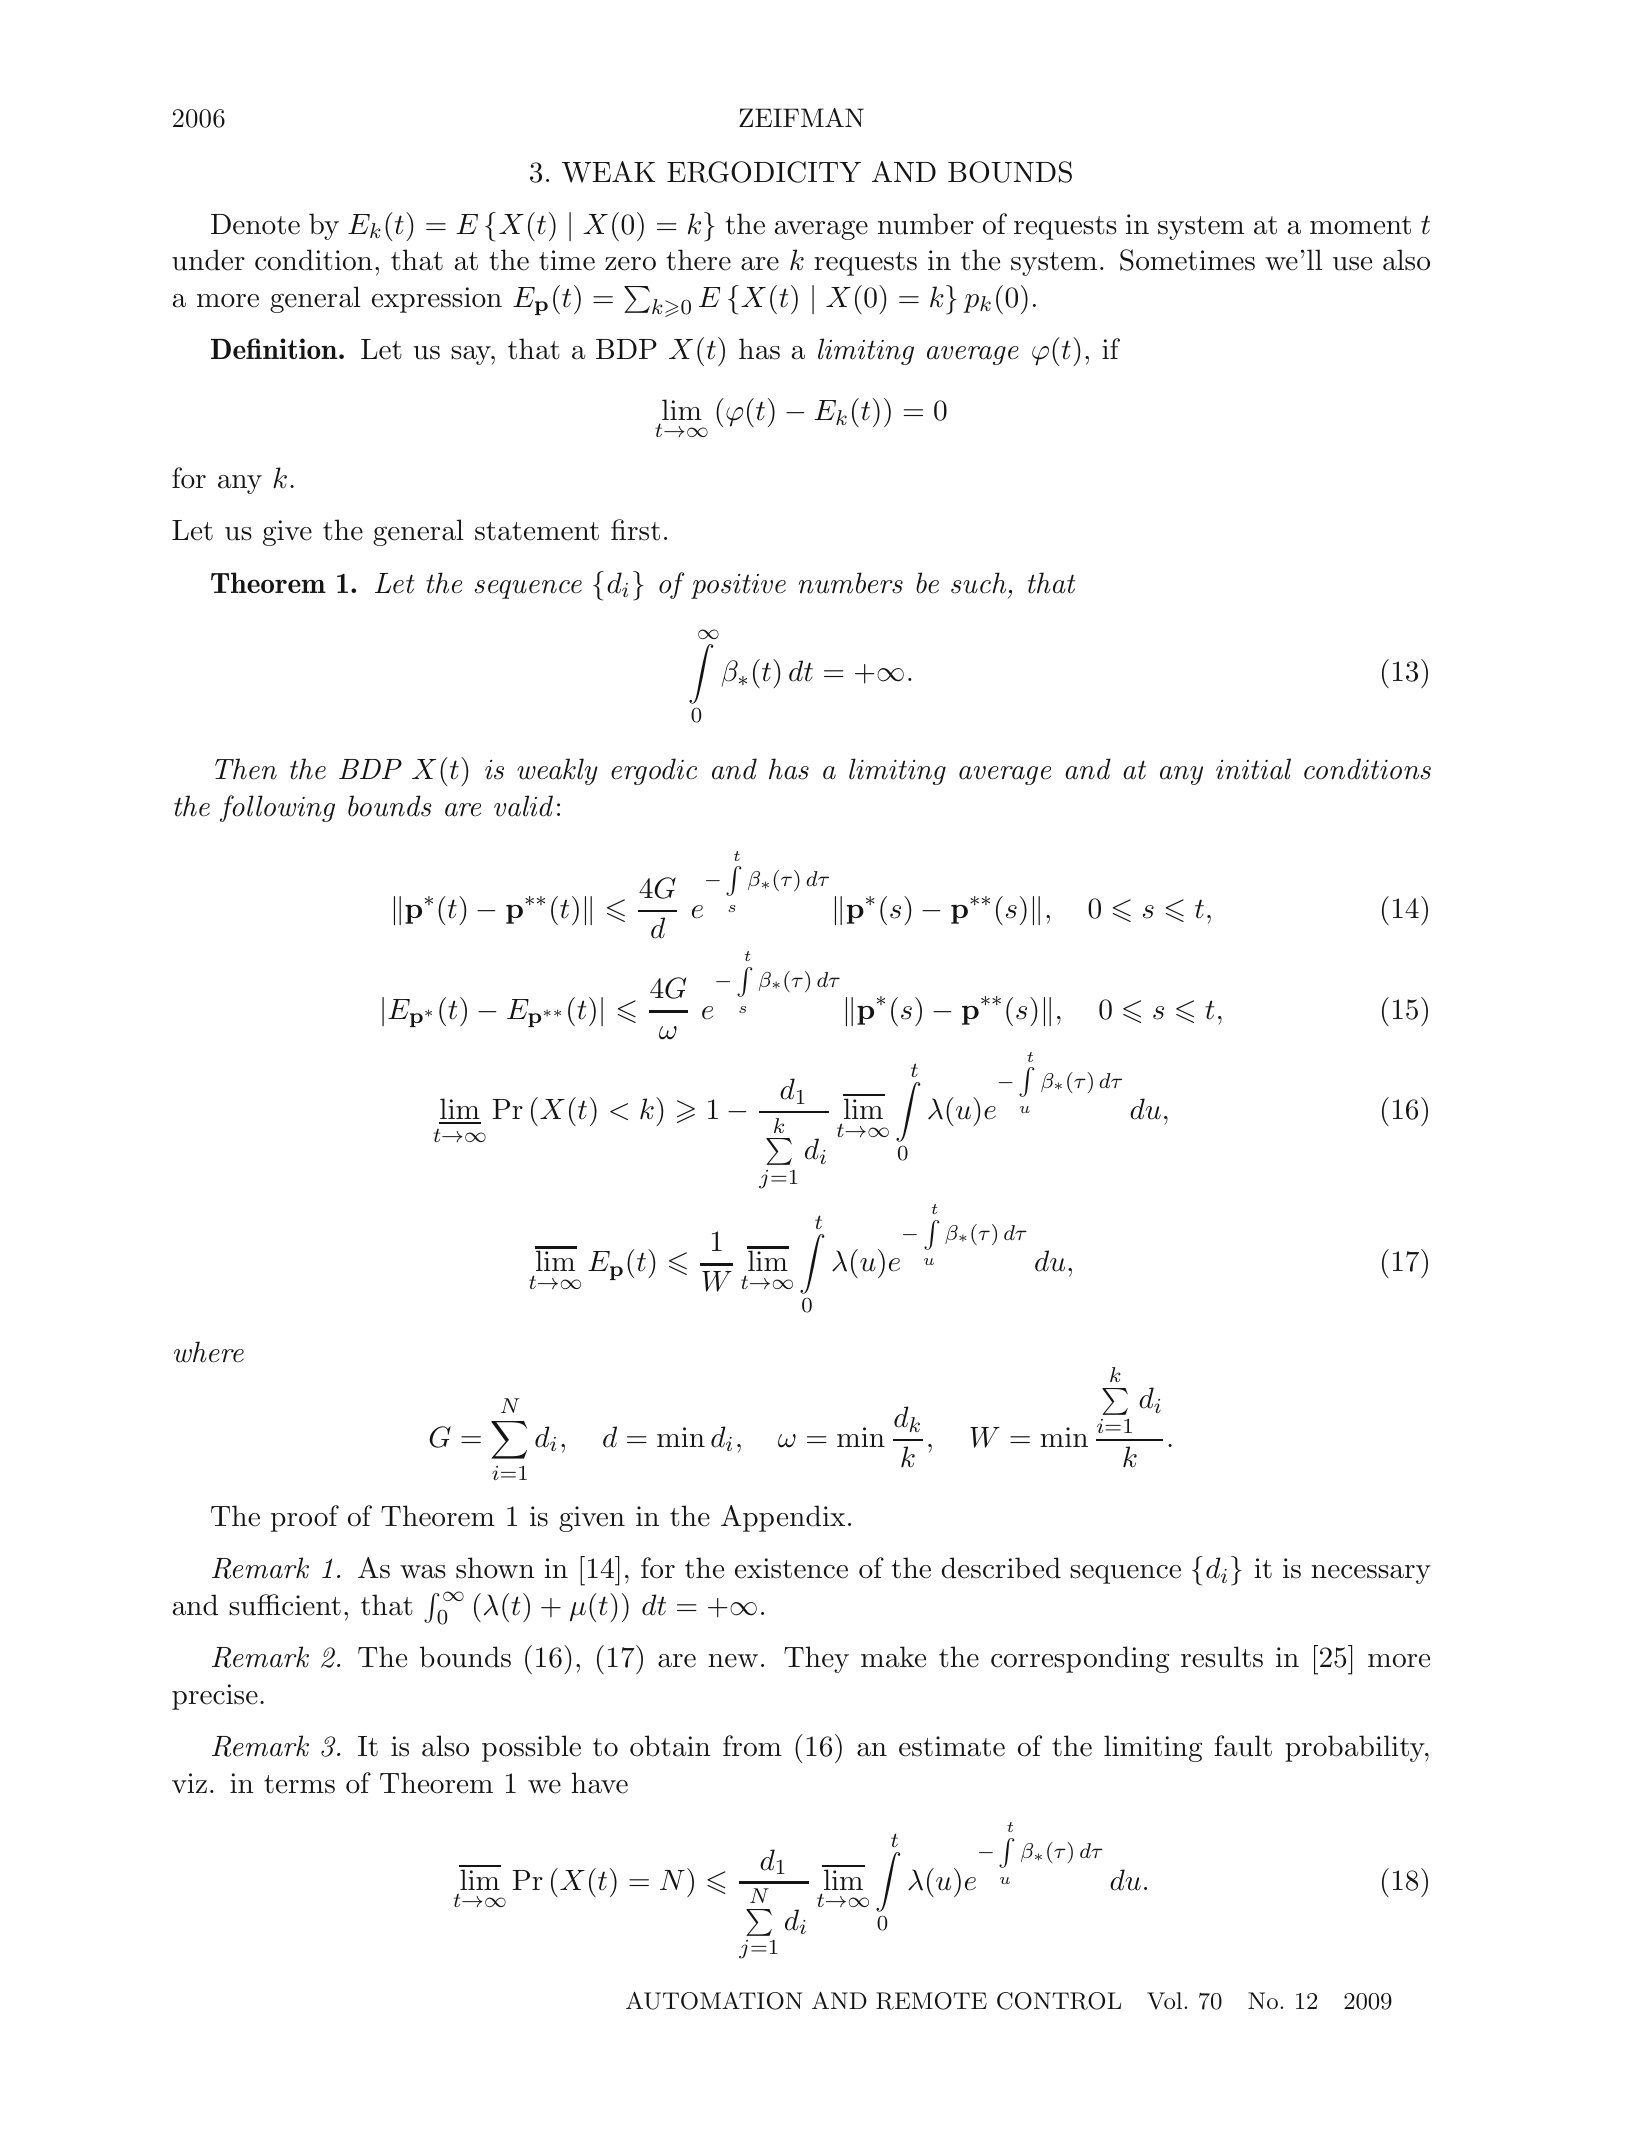 The height and width of the screenshot is (2133, 1648). I want to click on use, so click(1352, 264).
